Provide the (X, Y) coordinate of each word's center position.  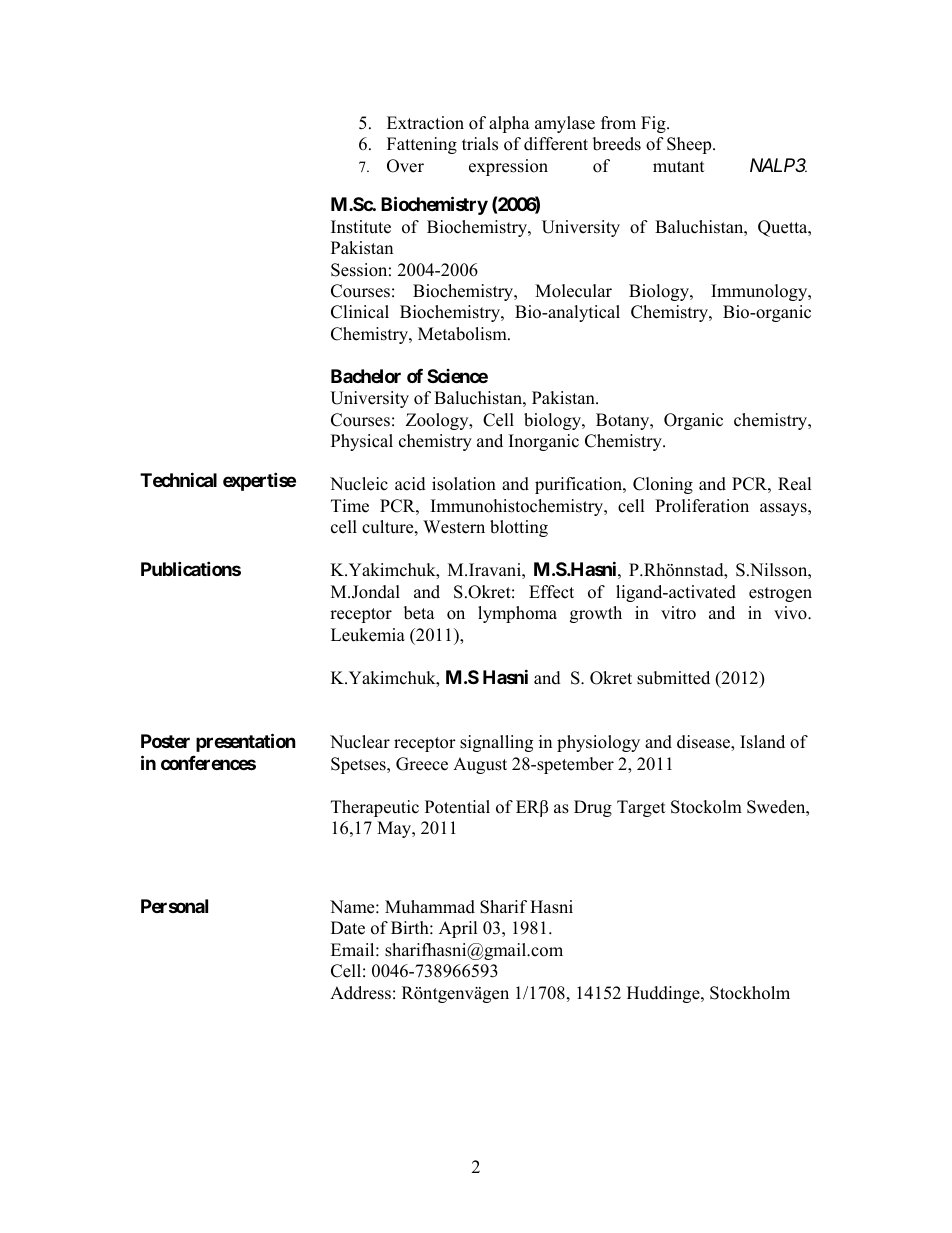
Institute (361, 227)
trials (480, 144)
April (458, 929)
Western (454, 527)
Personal (174, 906)
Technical (178, 479)
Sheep (690, 145)
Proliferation (702, 506)
